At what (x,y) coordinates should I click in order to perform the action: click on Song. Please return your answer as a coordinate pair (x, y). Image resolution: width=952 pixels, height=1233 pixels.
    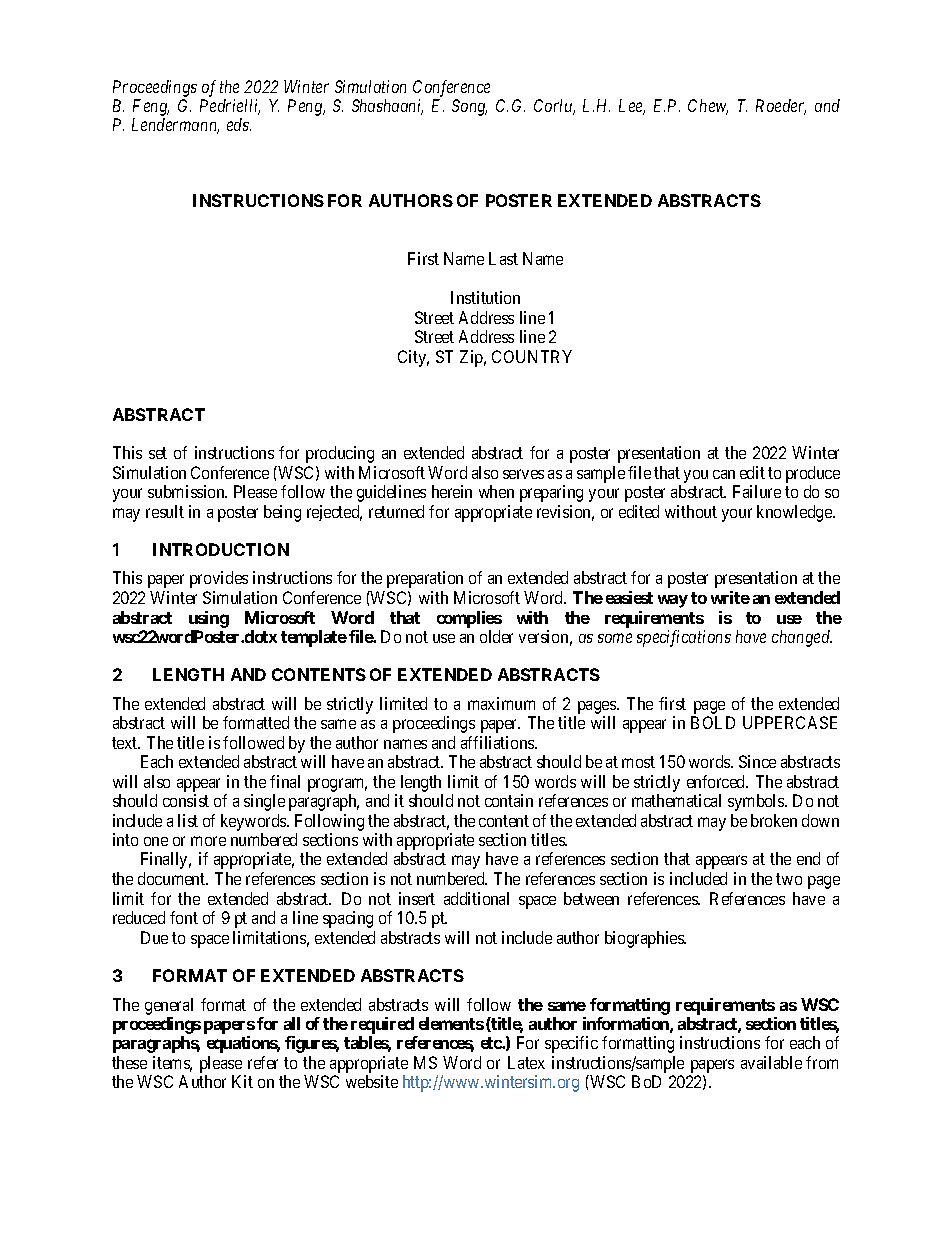
    Looking at the image, I should click on (469, 107).
